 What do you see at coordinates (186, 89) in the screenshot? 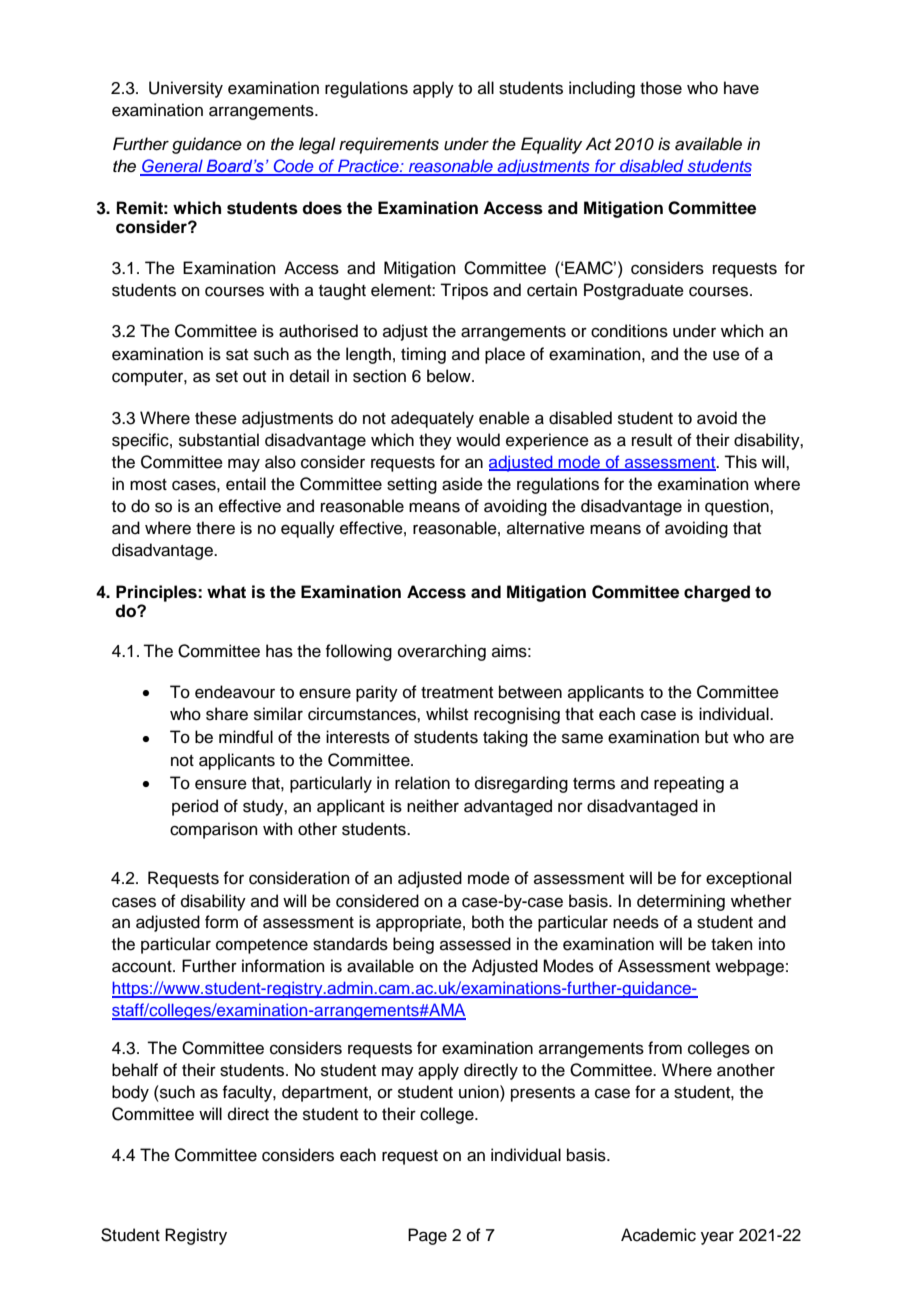
I see `University` at bounding box center [186, 89].
